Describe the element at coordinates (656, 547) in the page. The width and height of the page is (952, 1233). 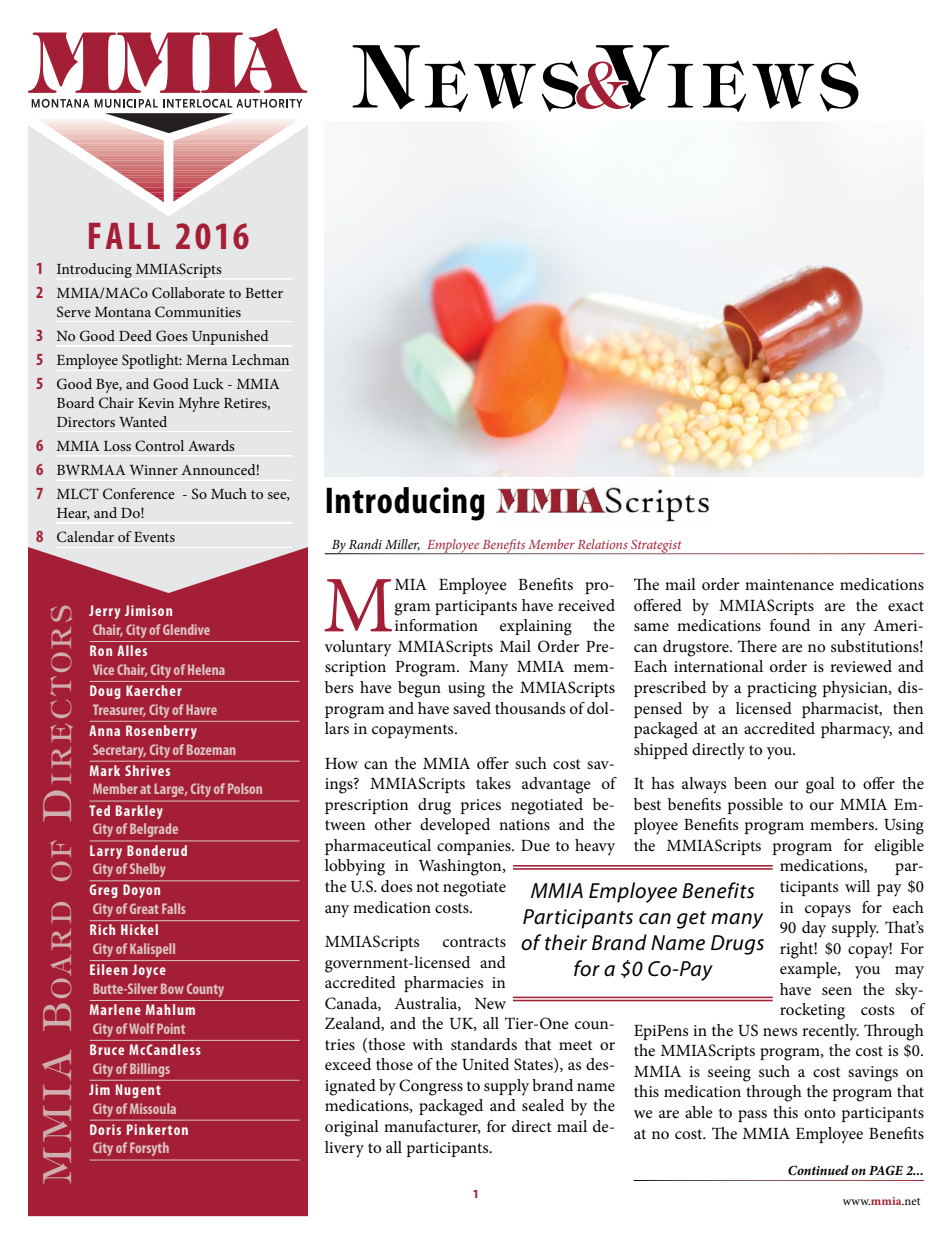
I see `Strategist` at that location.
